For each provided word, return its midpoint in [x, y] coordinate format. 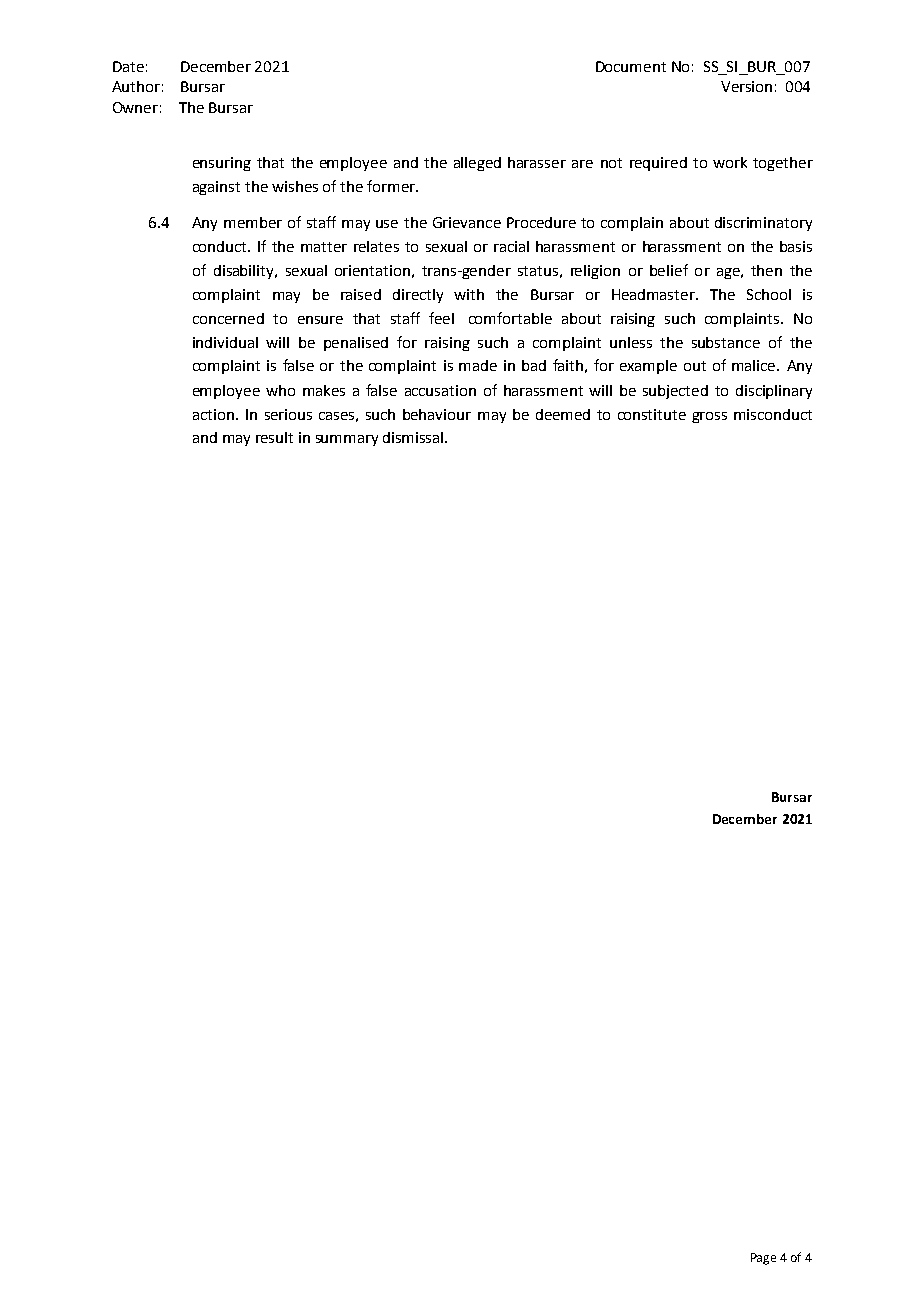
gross [709, 417]
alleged [477, 164]
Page [763, 1259]
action [213, 414]
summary [347, 440]
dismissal [414, 437]
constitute [652, 414]
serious [288, 414]
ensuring [222, 164]
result [274, 437]
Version [746, 86]
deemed [563, 414]
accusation [440, 390]
